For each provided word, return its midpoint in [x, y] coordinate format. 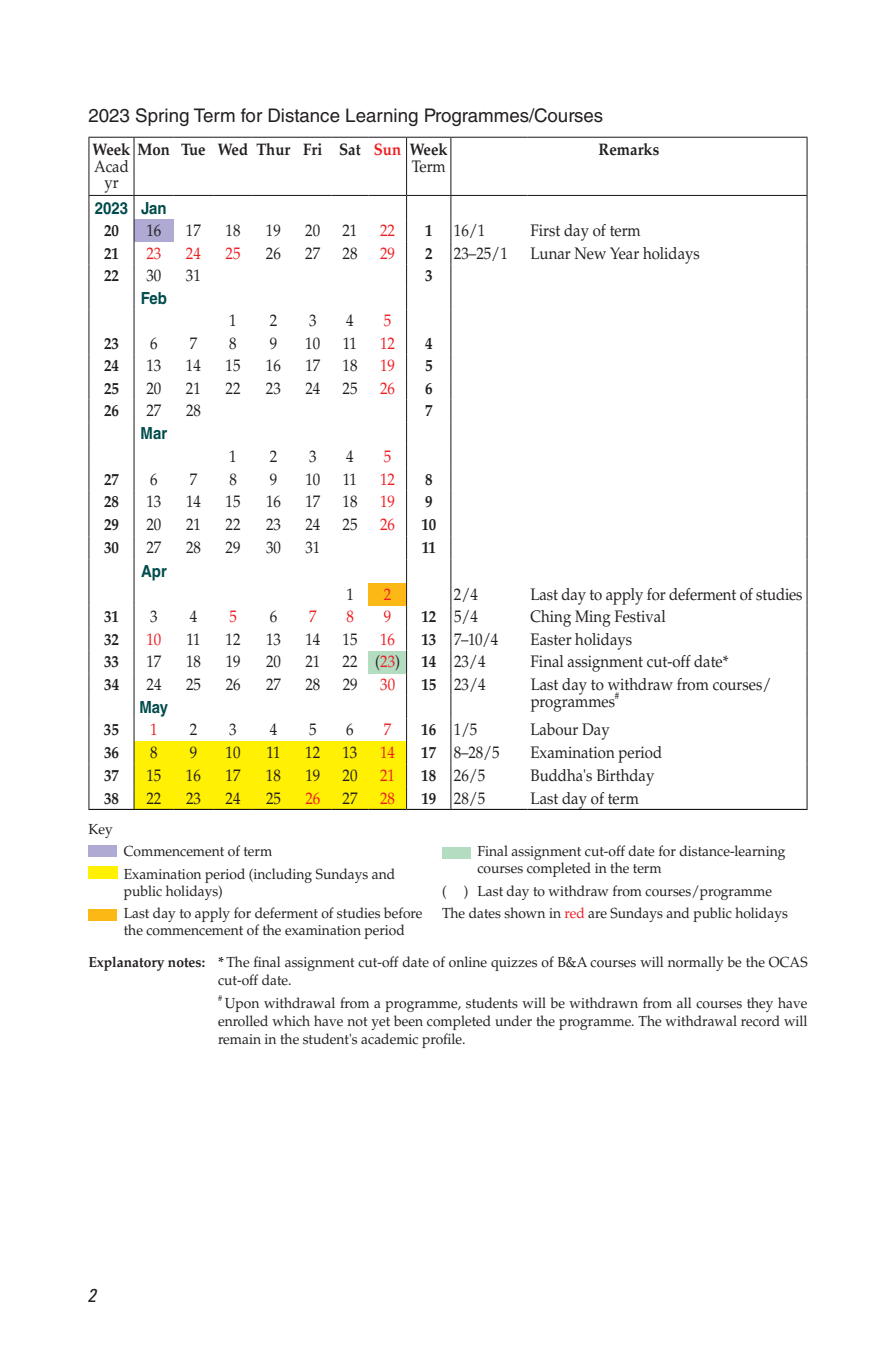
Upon [242, 1005]
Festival [640, 616]
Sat [350, 149]
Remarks [629, 149]
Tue [193, 149]
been [408, 1021]
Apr [154, 573]
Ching [550, 618]
